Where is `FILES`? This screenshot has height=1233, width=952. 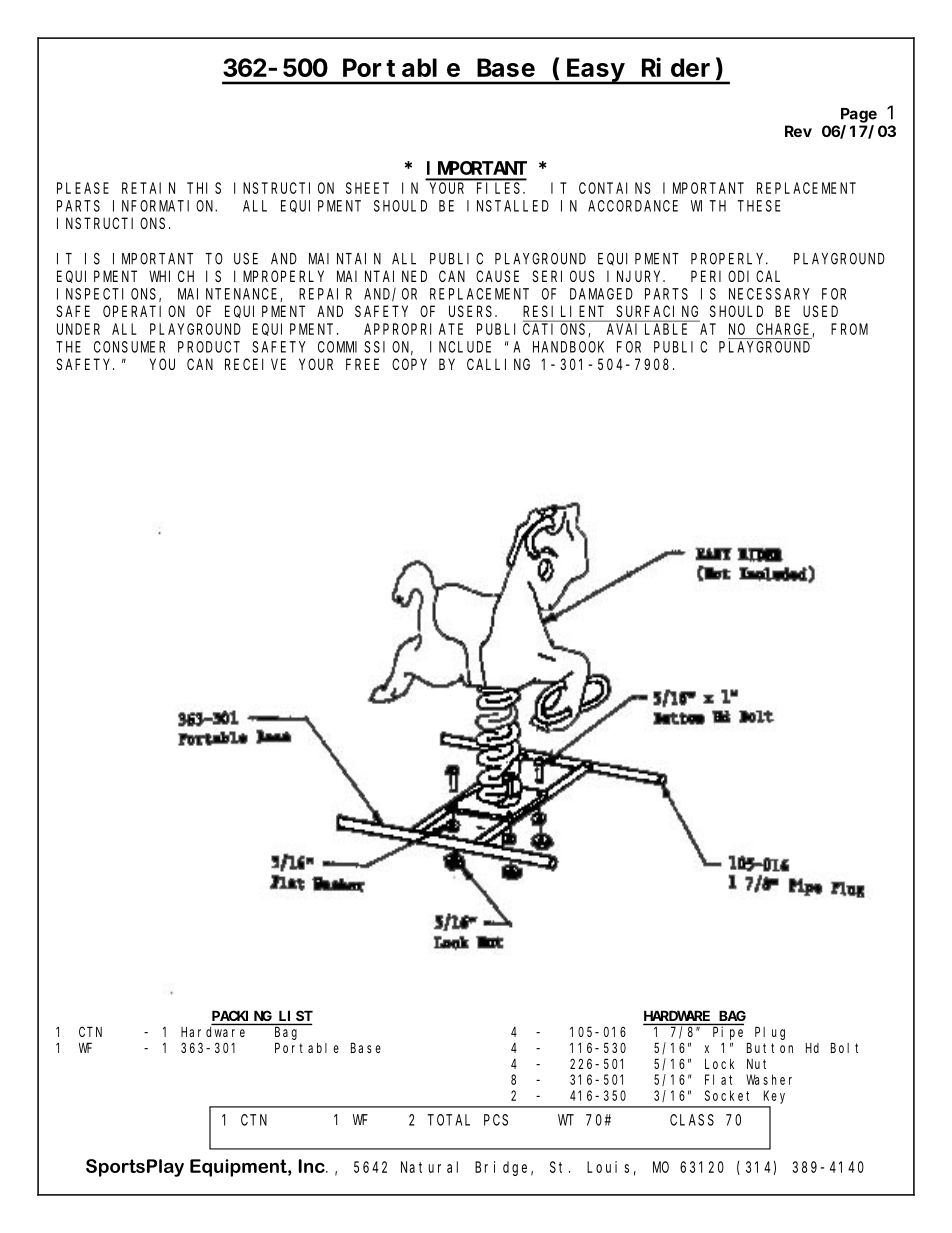
FILES is located at coordinates (500, 188).
